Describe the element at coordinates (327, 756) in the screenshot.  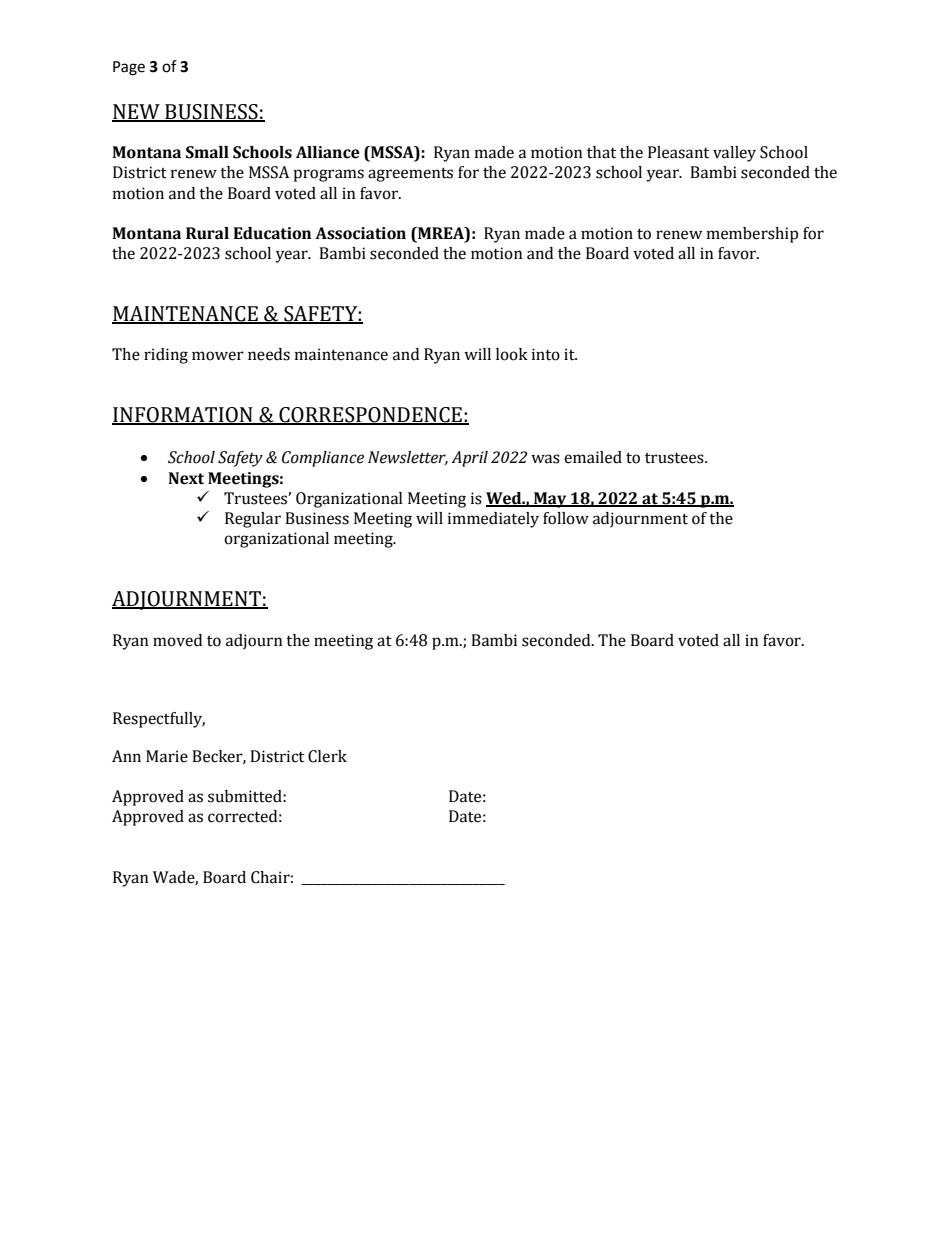
I see `Clerk` at that location.
